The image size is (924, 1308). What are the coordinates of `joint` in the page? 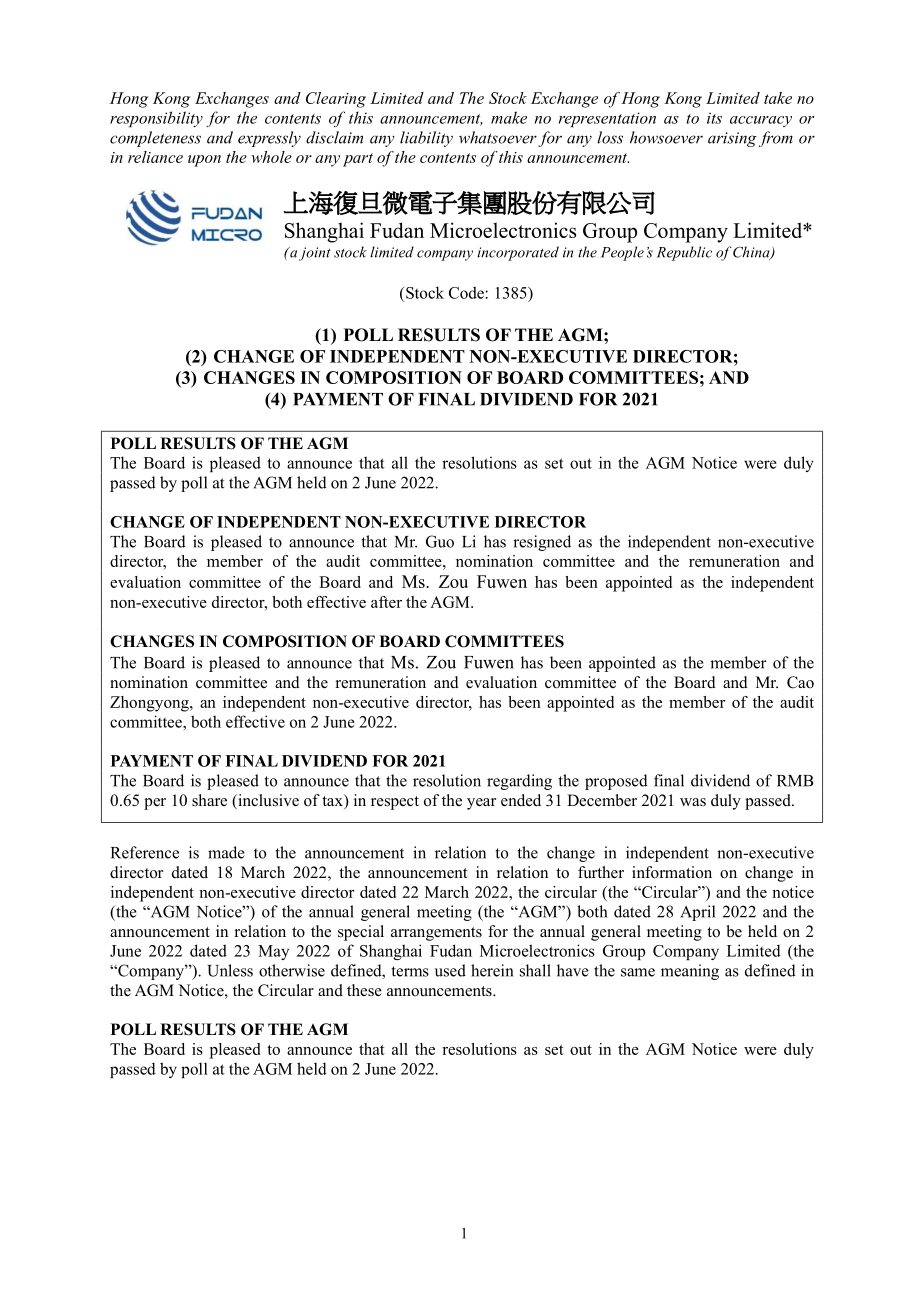 It's located at (315, 254).
